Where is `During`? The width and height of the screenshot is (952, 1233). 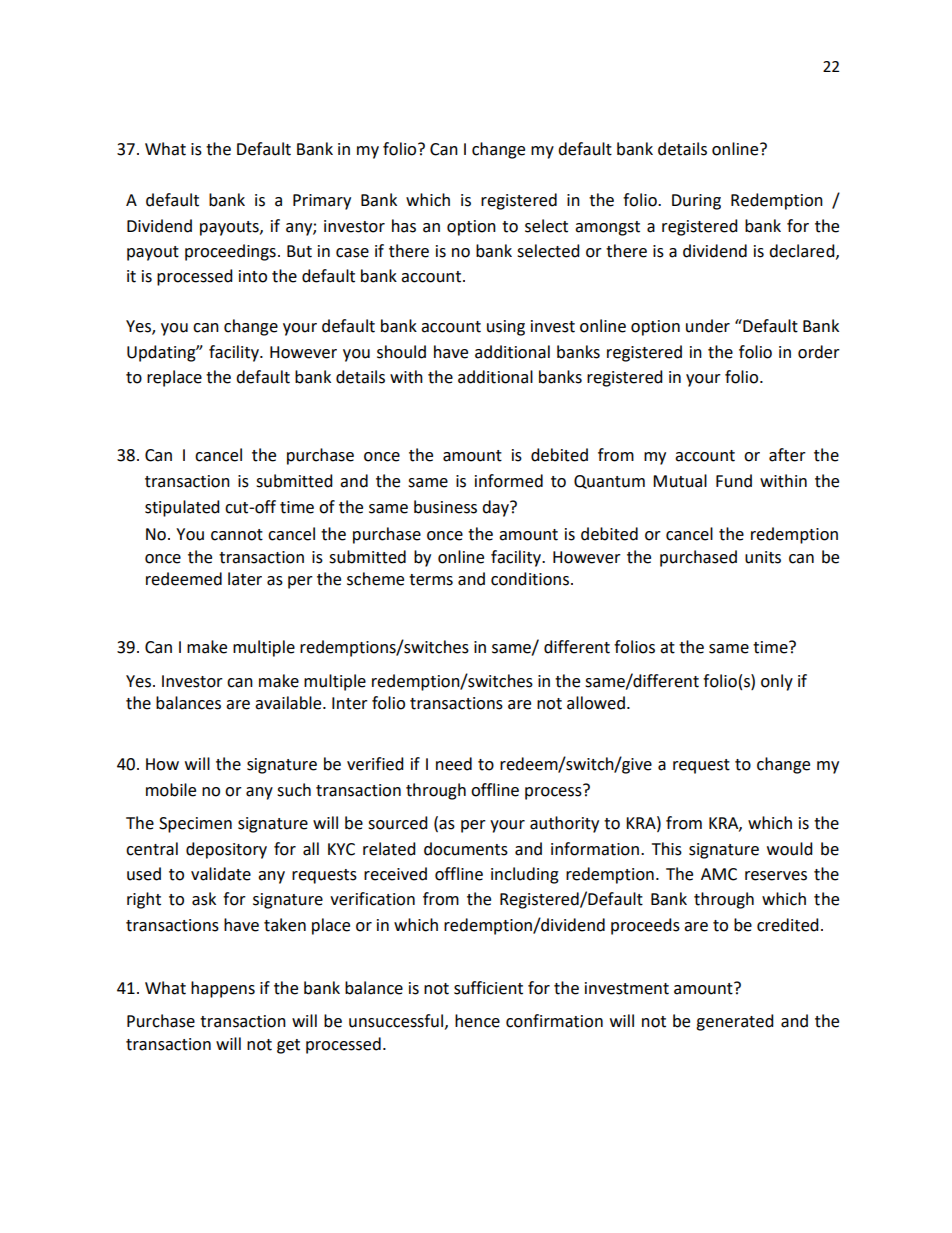 During is located at coordinates (696, 202).
